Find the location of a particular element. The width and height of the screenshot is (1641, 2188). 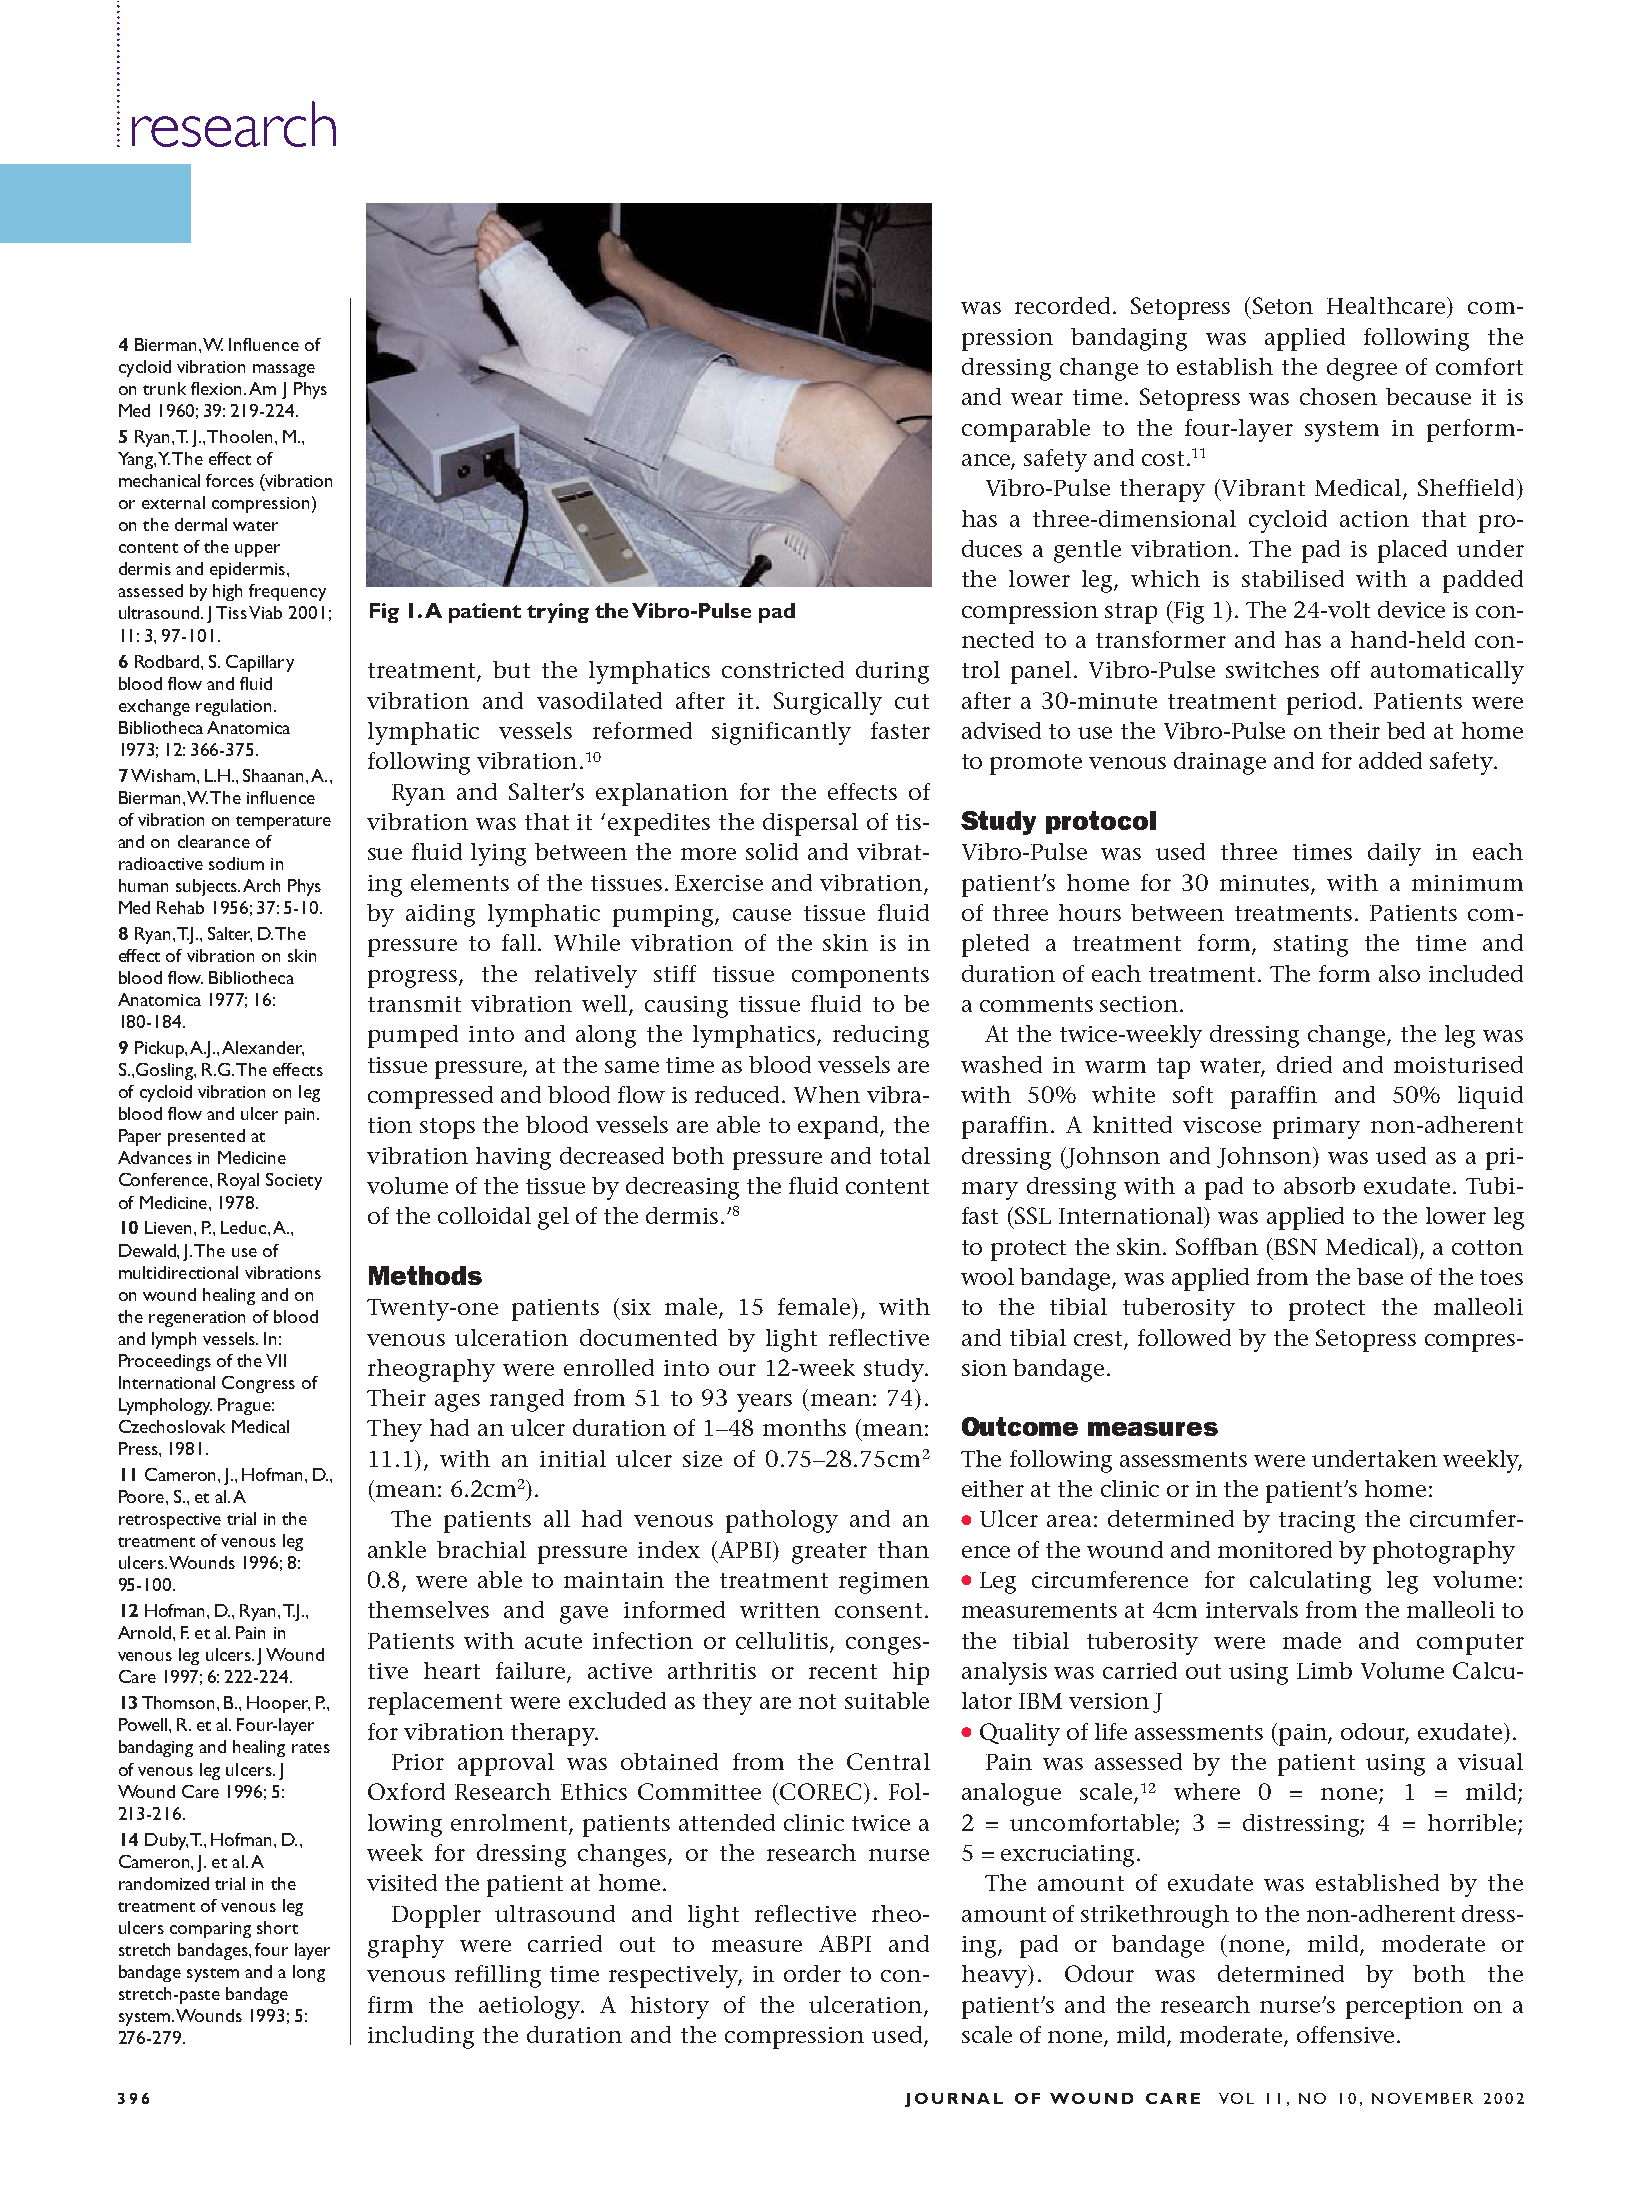

wear is located at coordinates (1037, 399).
